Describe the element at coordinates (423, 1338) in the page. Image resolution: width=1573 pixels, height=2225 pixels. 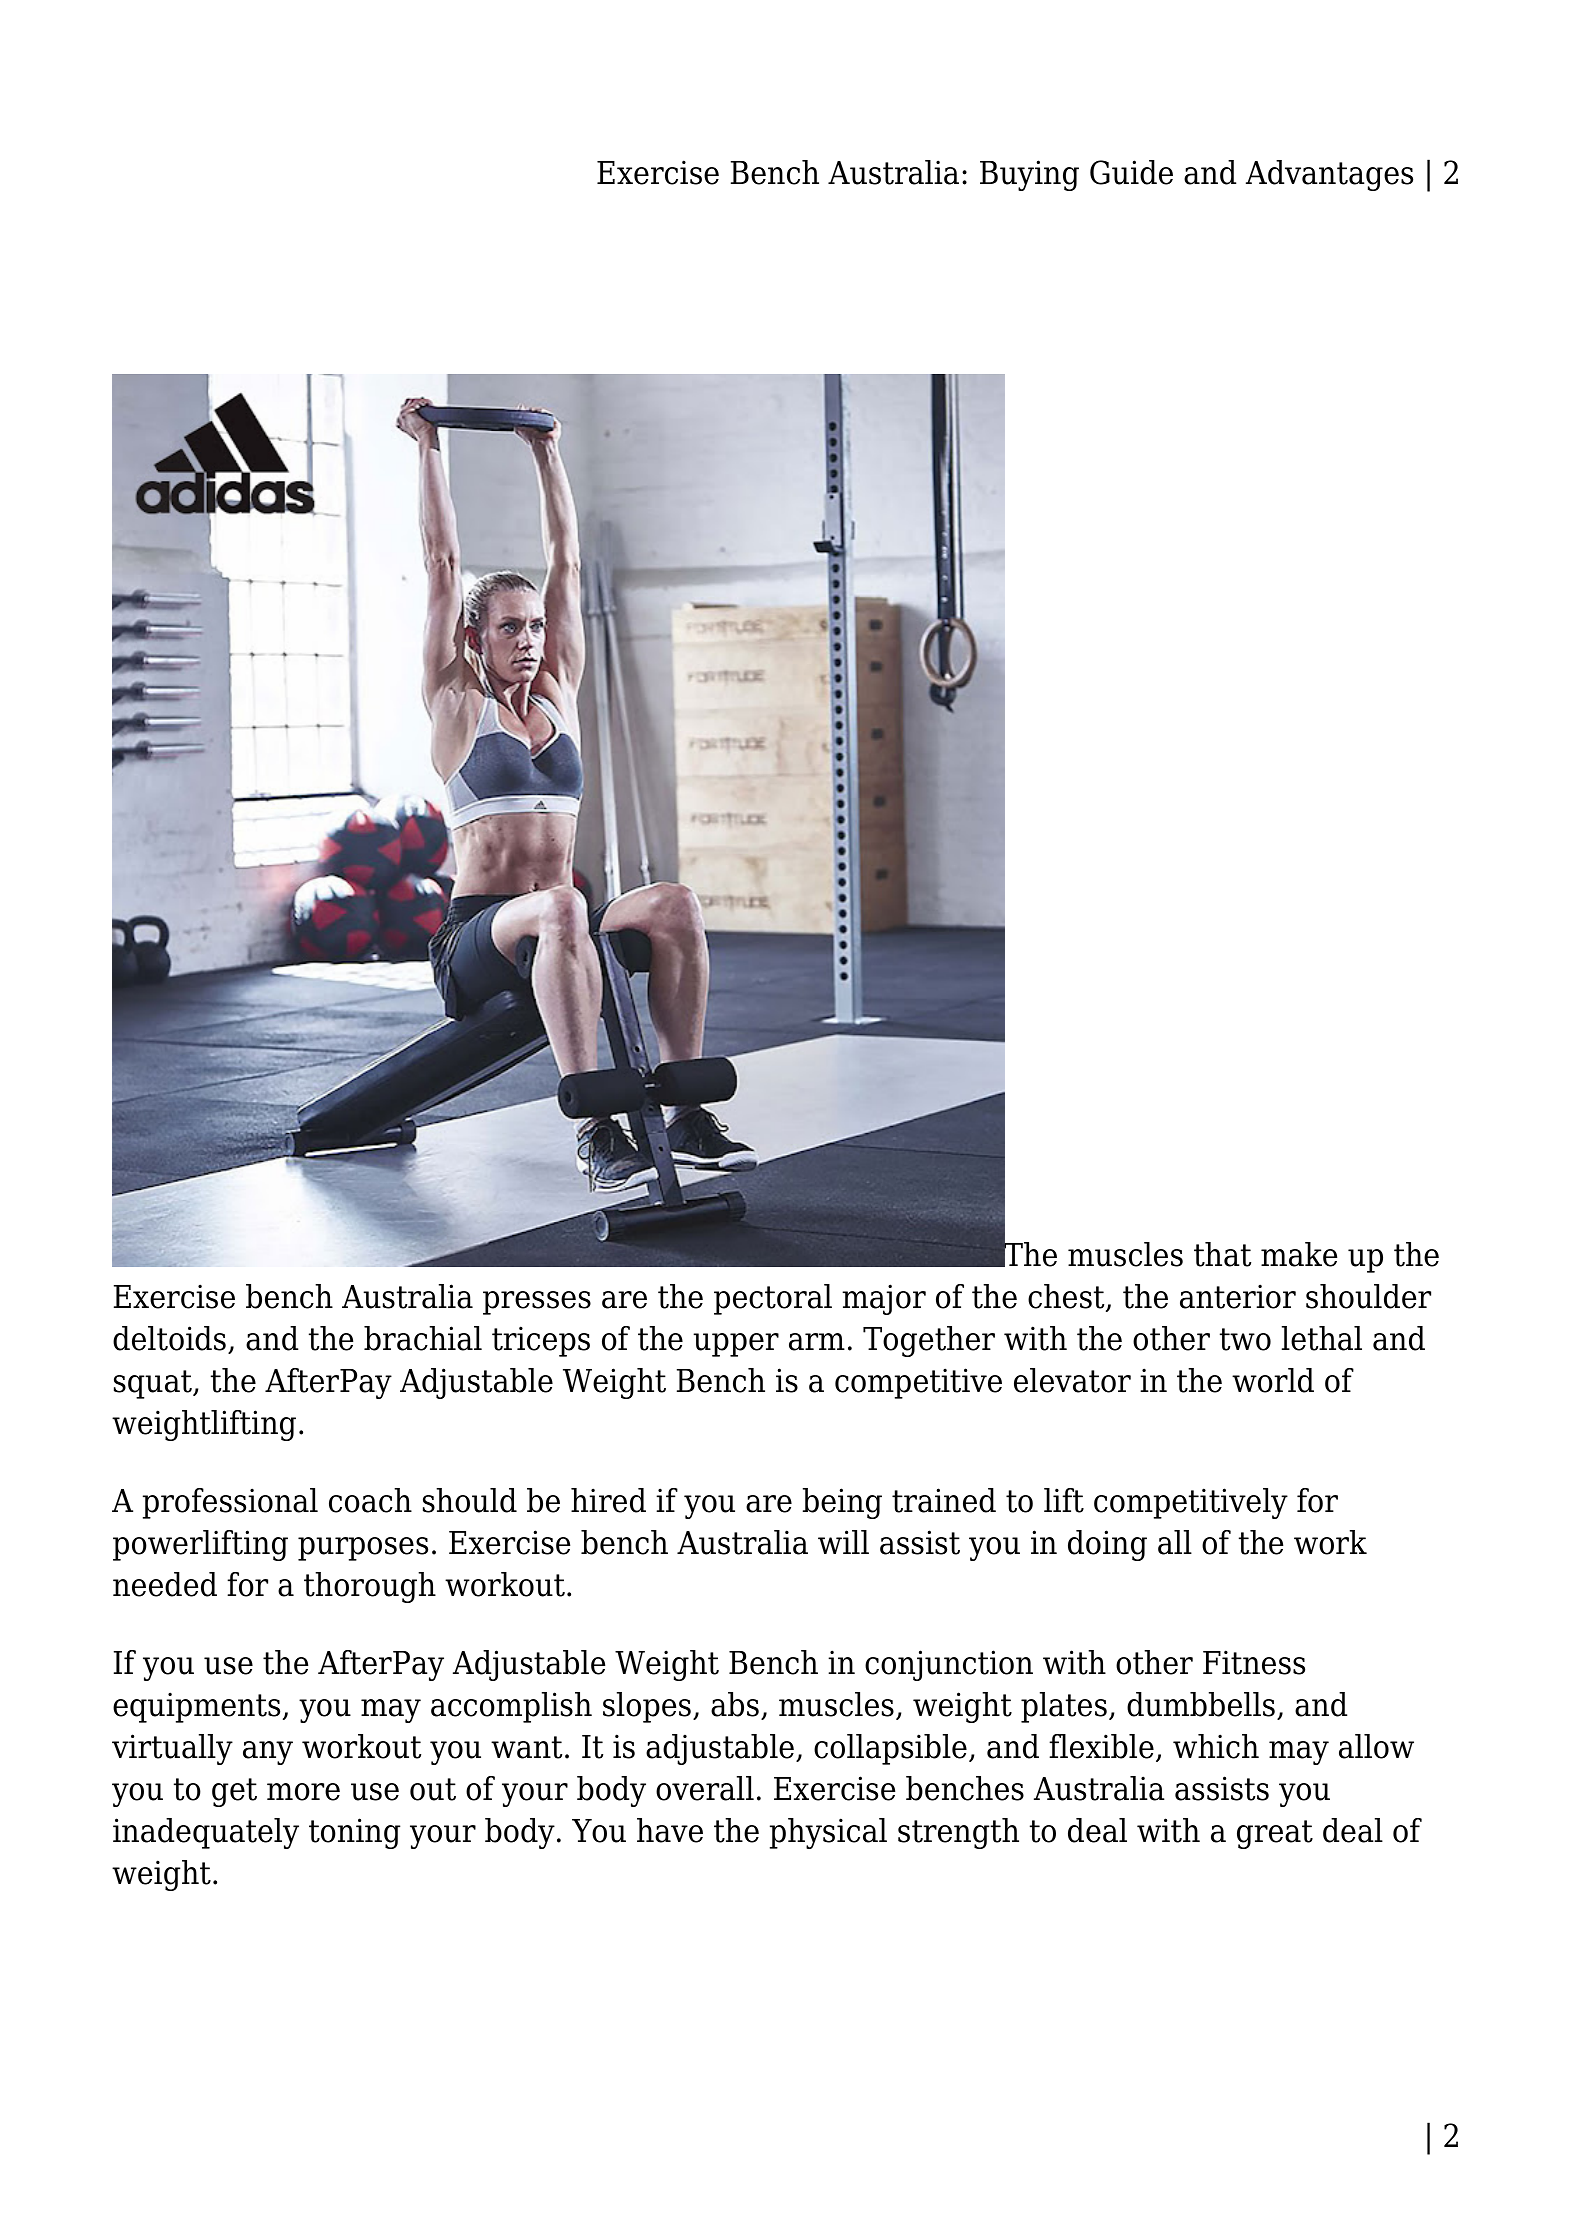
I see `brachial` at that location.
